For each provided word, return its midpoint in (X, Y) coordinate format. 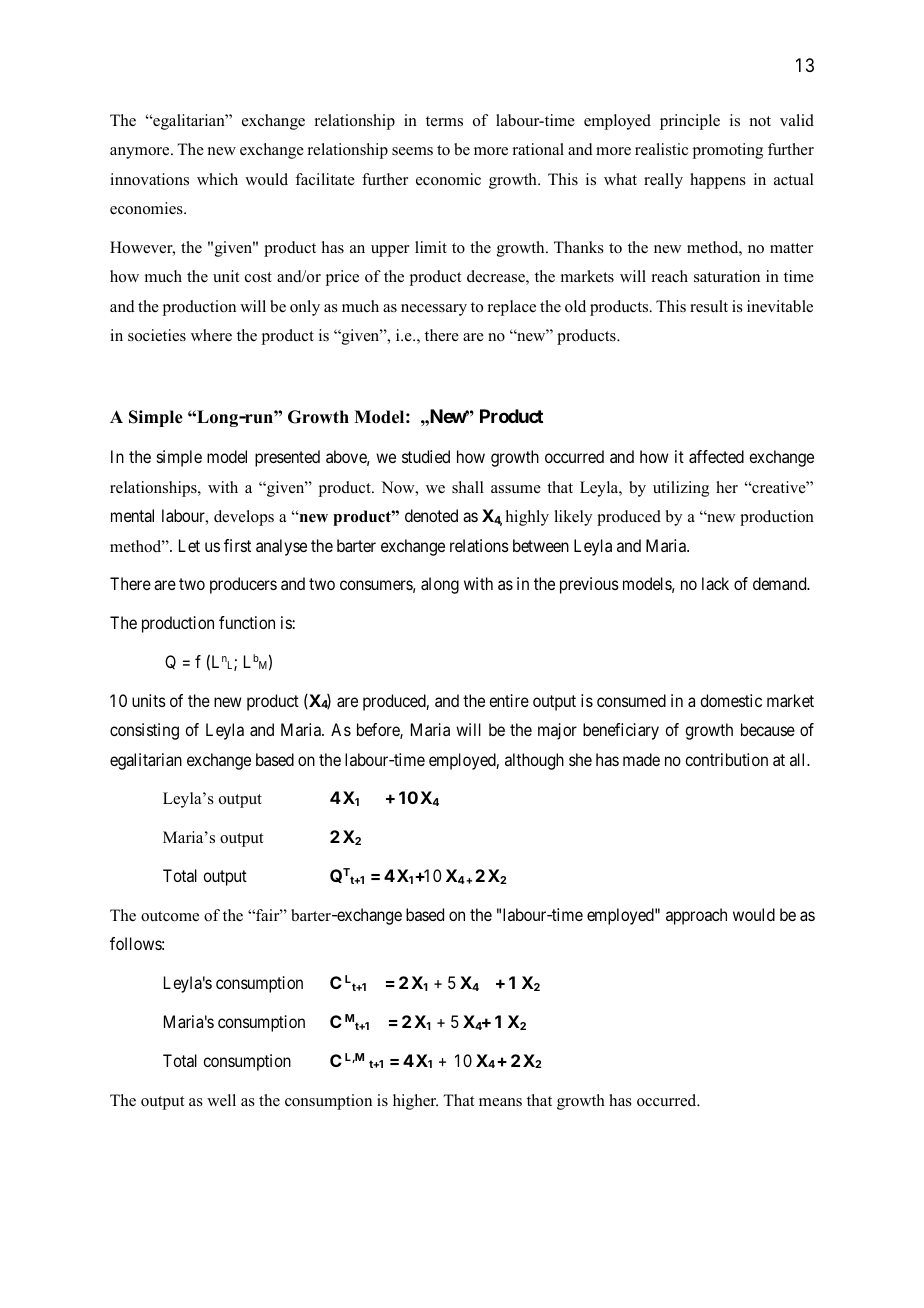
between (541, 545)
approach (696, 916)
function (247, 622)
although (534, 761)
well (221, 1100)
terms (444, 121)
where (211, 335)
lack (715, 583)
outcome (170, 916)
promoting (728, 151)
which (217, 179)
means (500, 1102)
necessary (434, 310)
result (709, 306)
